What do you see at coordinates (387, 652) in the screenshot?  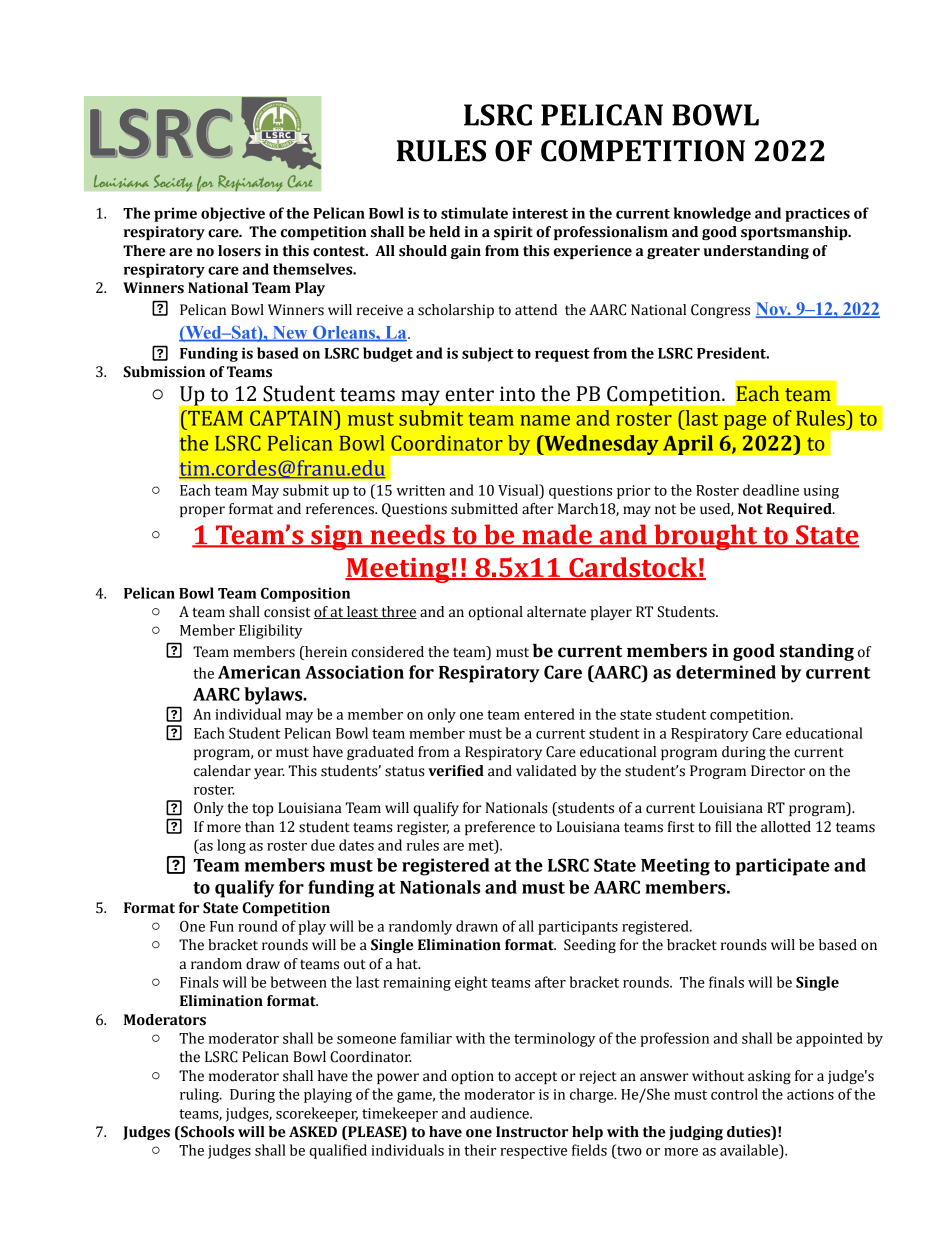 I see `considered` at bounding box center [387, 652].
